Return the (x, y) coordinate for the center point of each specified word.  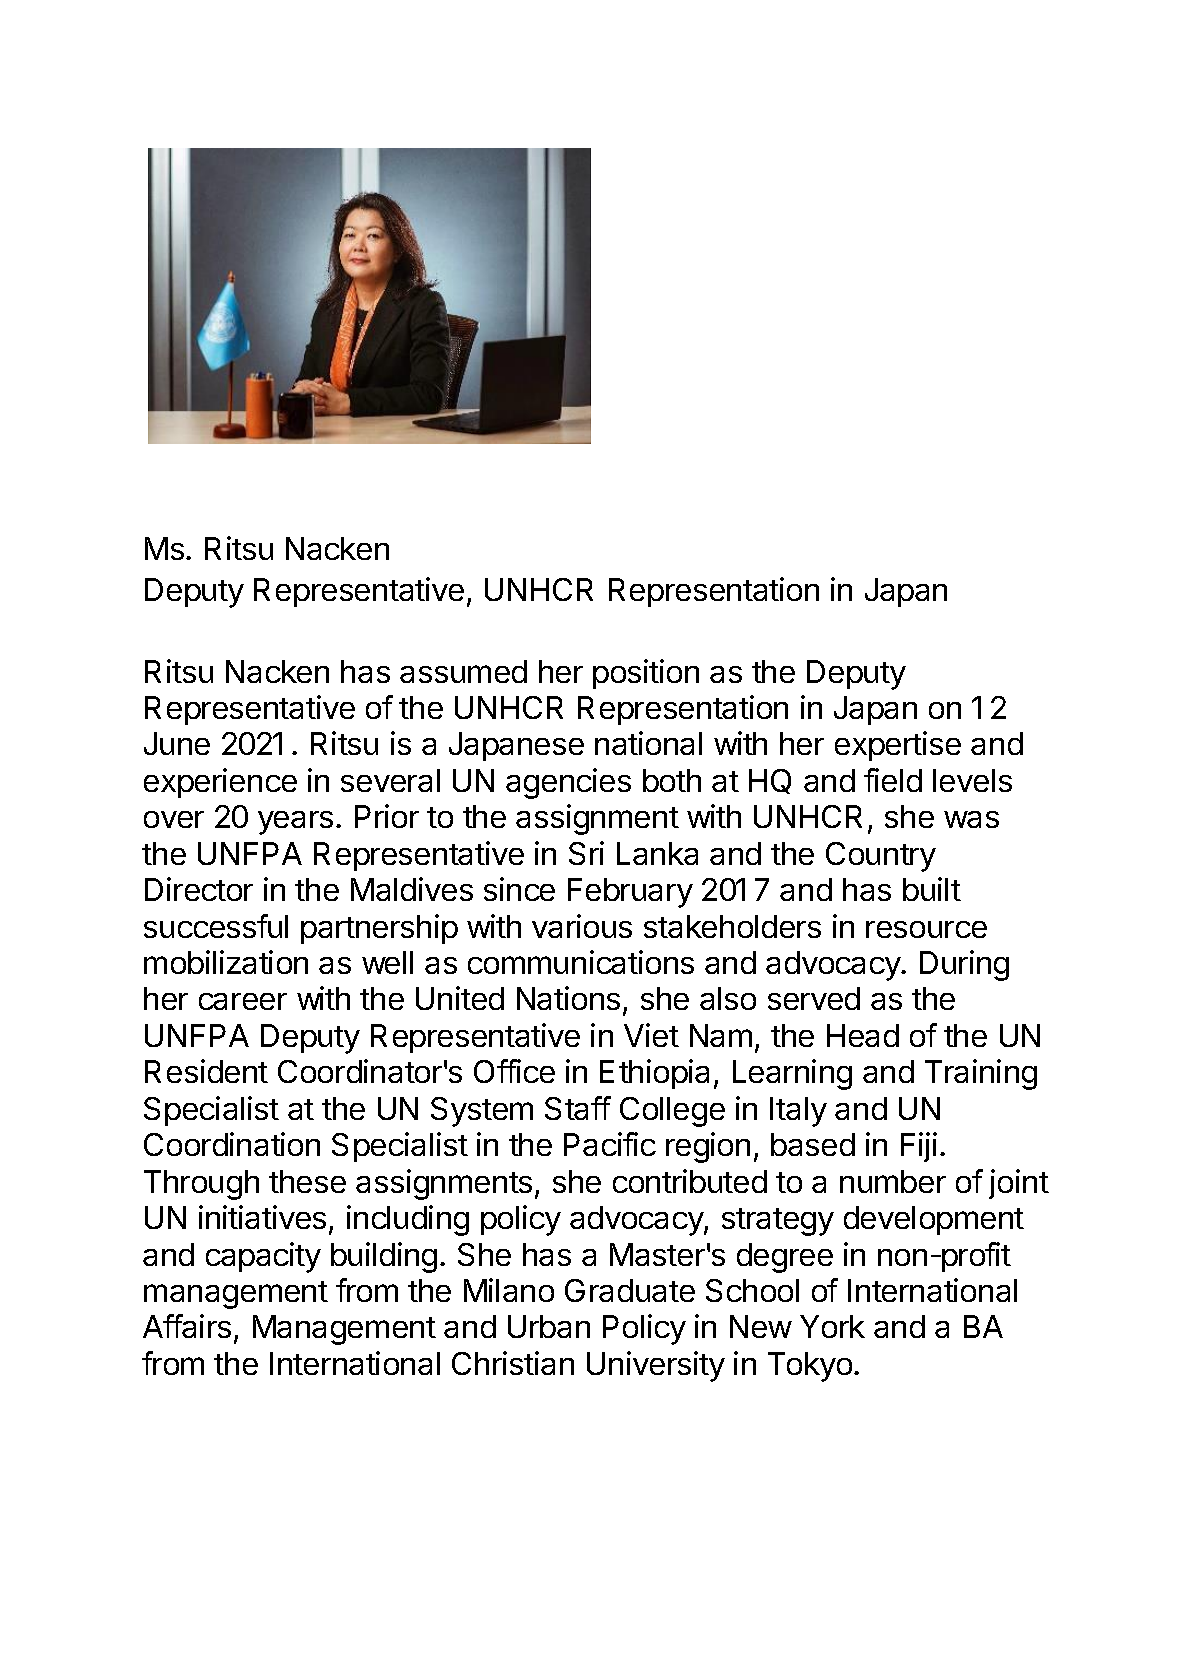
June (177, 743)
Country (881, 857)
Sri (586, 853)
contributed (690, 1181)
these (307, 1181)
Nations (568, 998)
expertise (898, 746)
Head (863, 1035)
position (646, 674)
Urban (549, 1326)
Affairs (187, 1326)
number (893, 1181)
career (243, 1001)
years (295, 823)
